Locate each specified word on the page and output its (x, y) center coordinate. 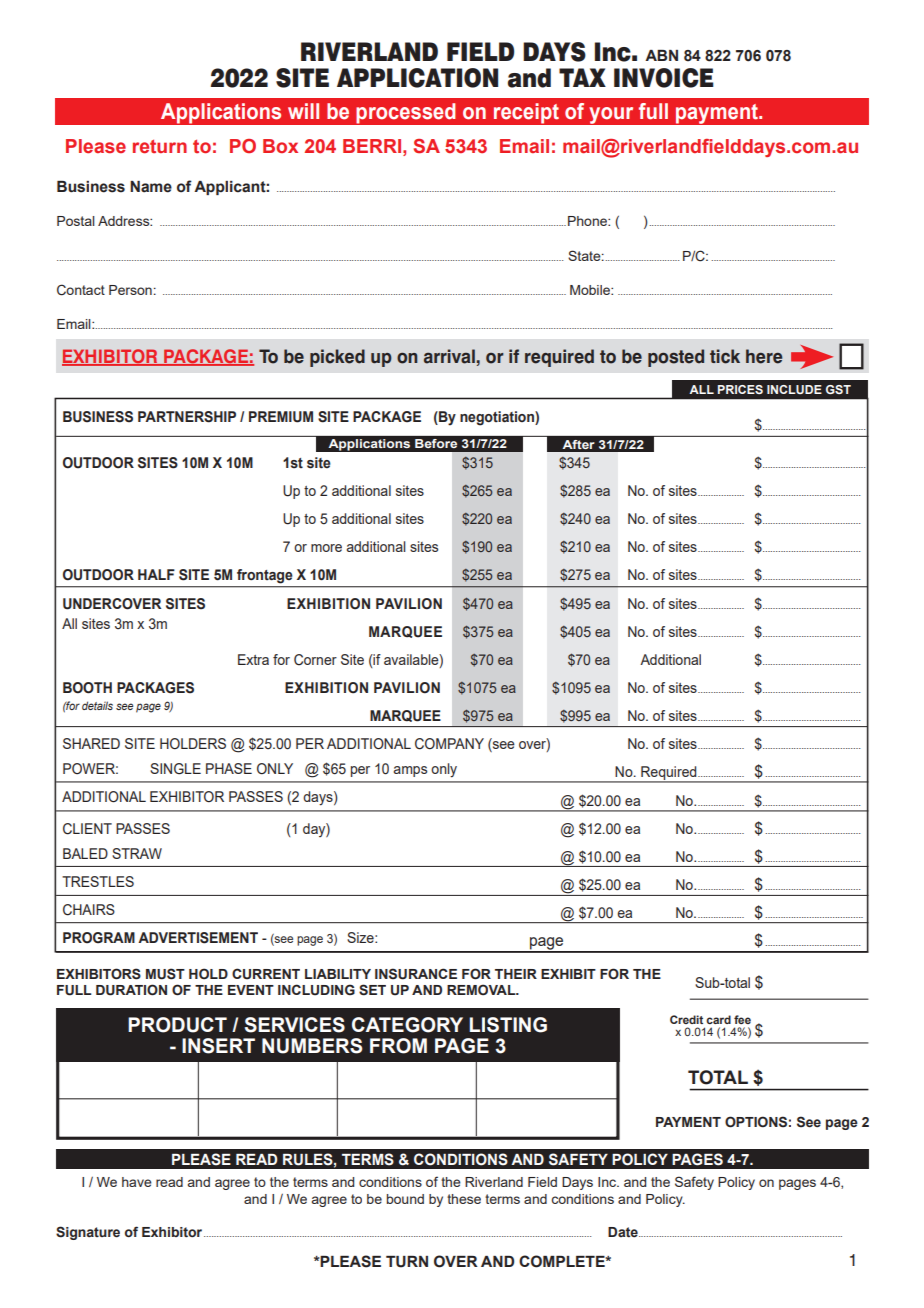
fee (742, 1019)
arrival (449, 356)
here (764, 356)
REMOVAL (482, 989)
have (137, 1182)
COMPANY (449, 744)
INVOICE (664, 78)
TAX (582, 77)
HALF (156, 574)
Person (130, 290)
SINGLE (175, 769)
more (326, 548)
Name (151, 187)
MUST (165, 974)
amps (410, 771)
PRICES (740, 389)
